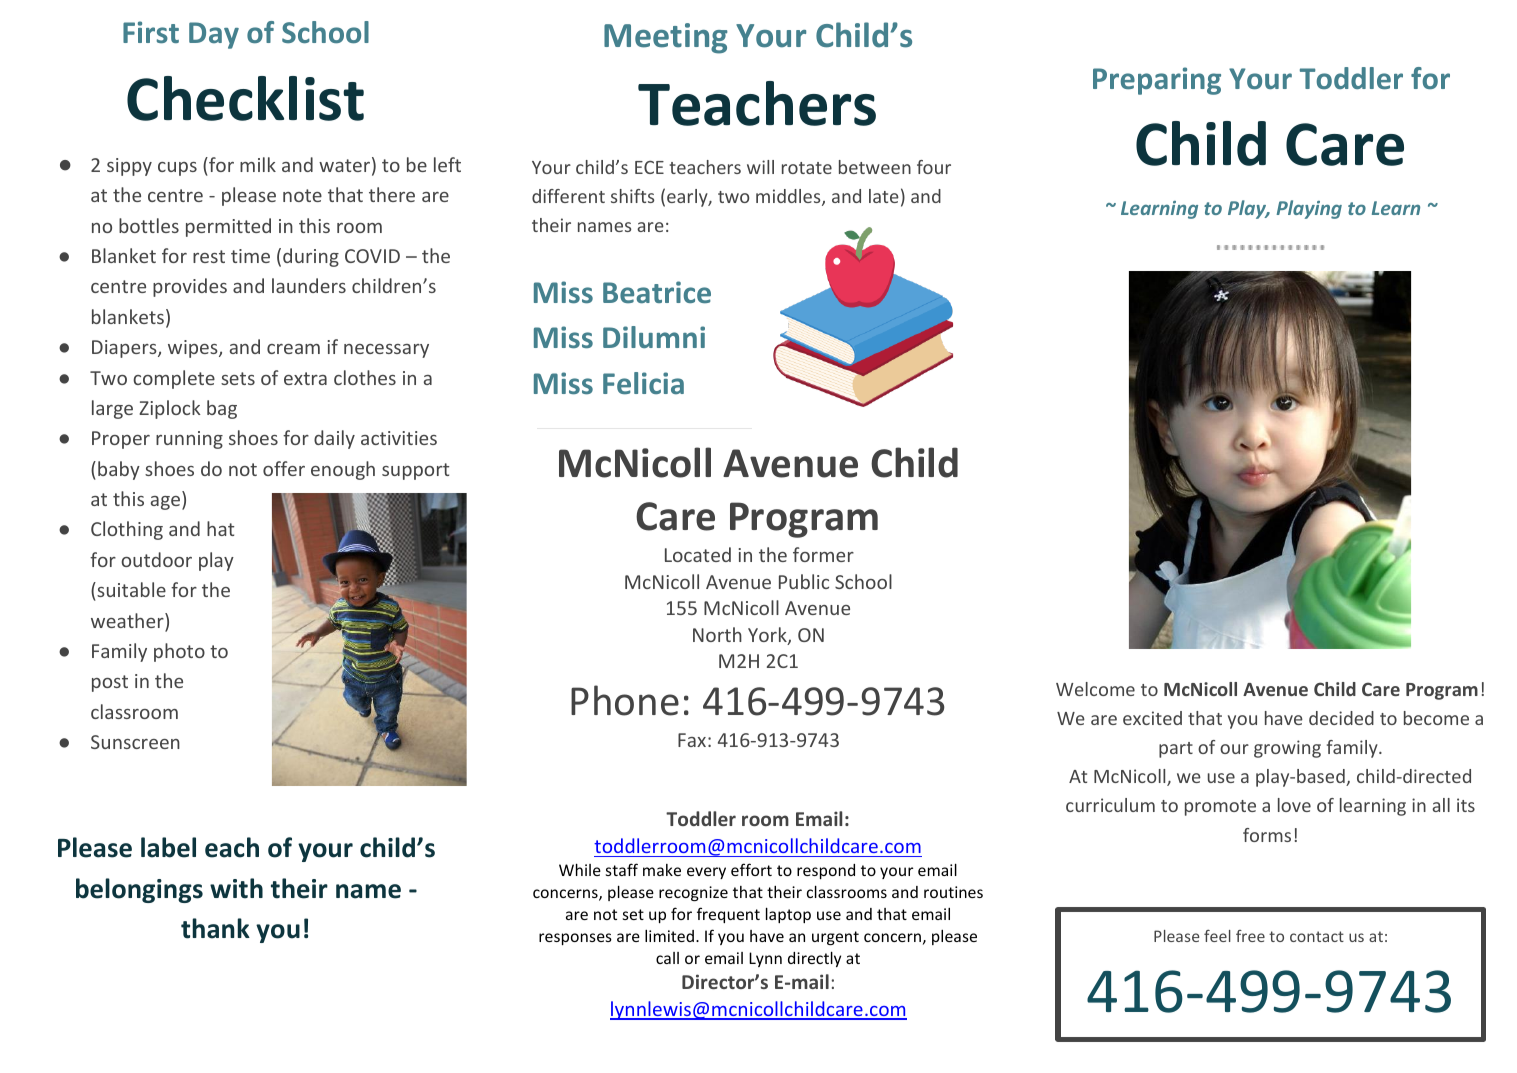  What do you see at coordinates (284, 468) in the screenshot?
I see `offer` at bounding box center [284, 468].
